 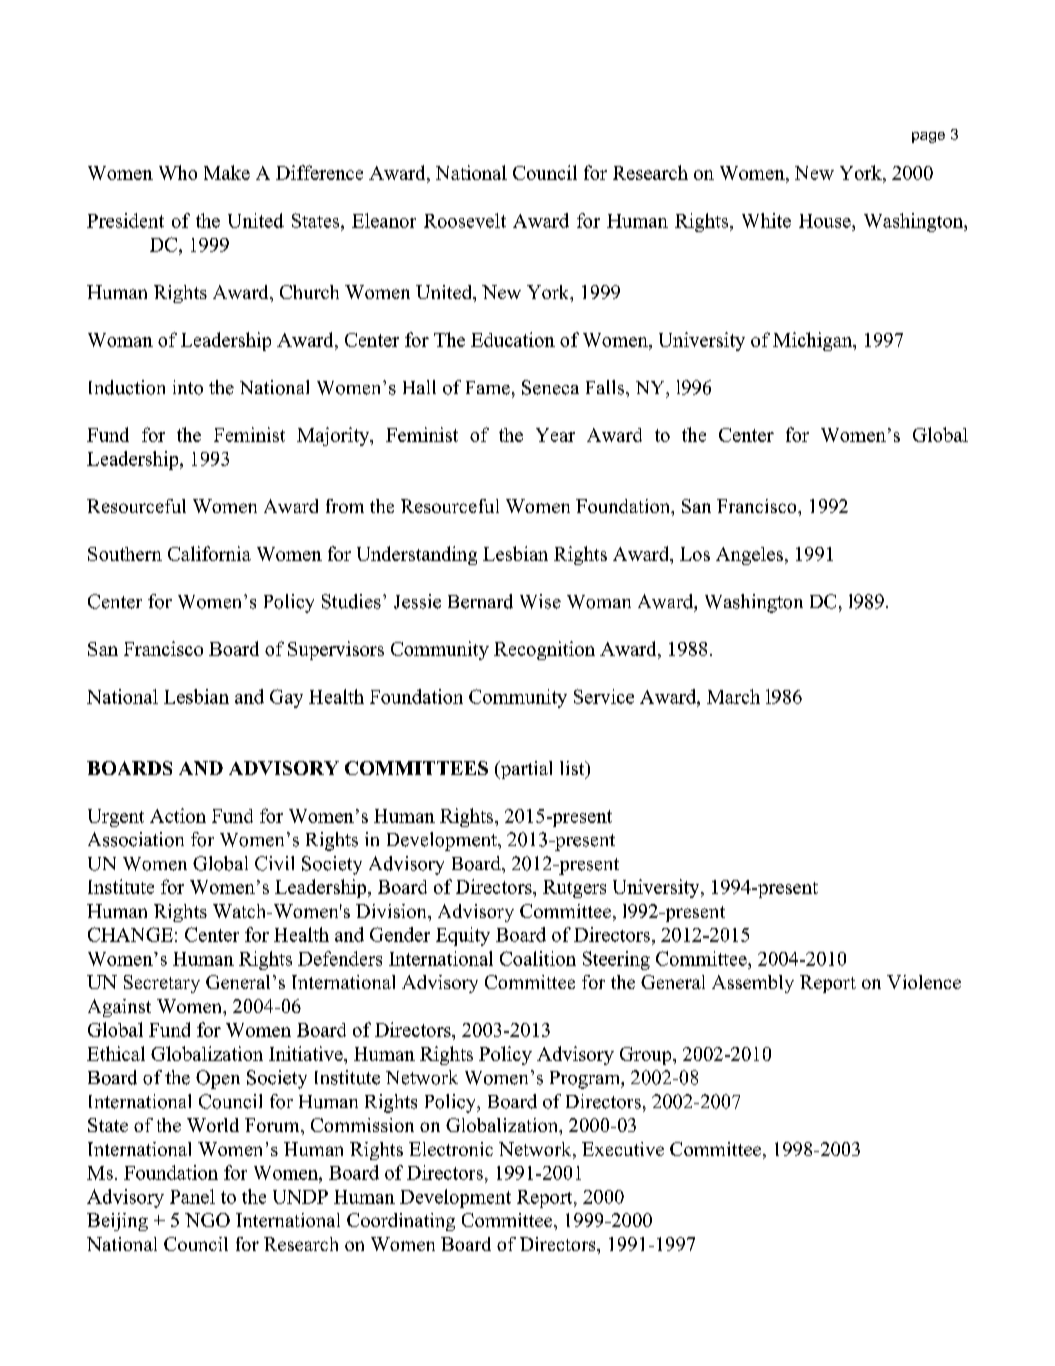 What do you see at coordinates (192, 1196) in the screenshot?
I see `Panel` at bounding box center [192, 1196].
